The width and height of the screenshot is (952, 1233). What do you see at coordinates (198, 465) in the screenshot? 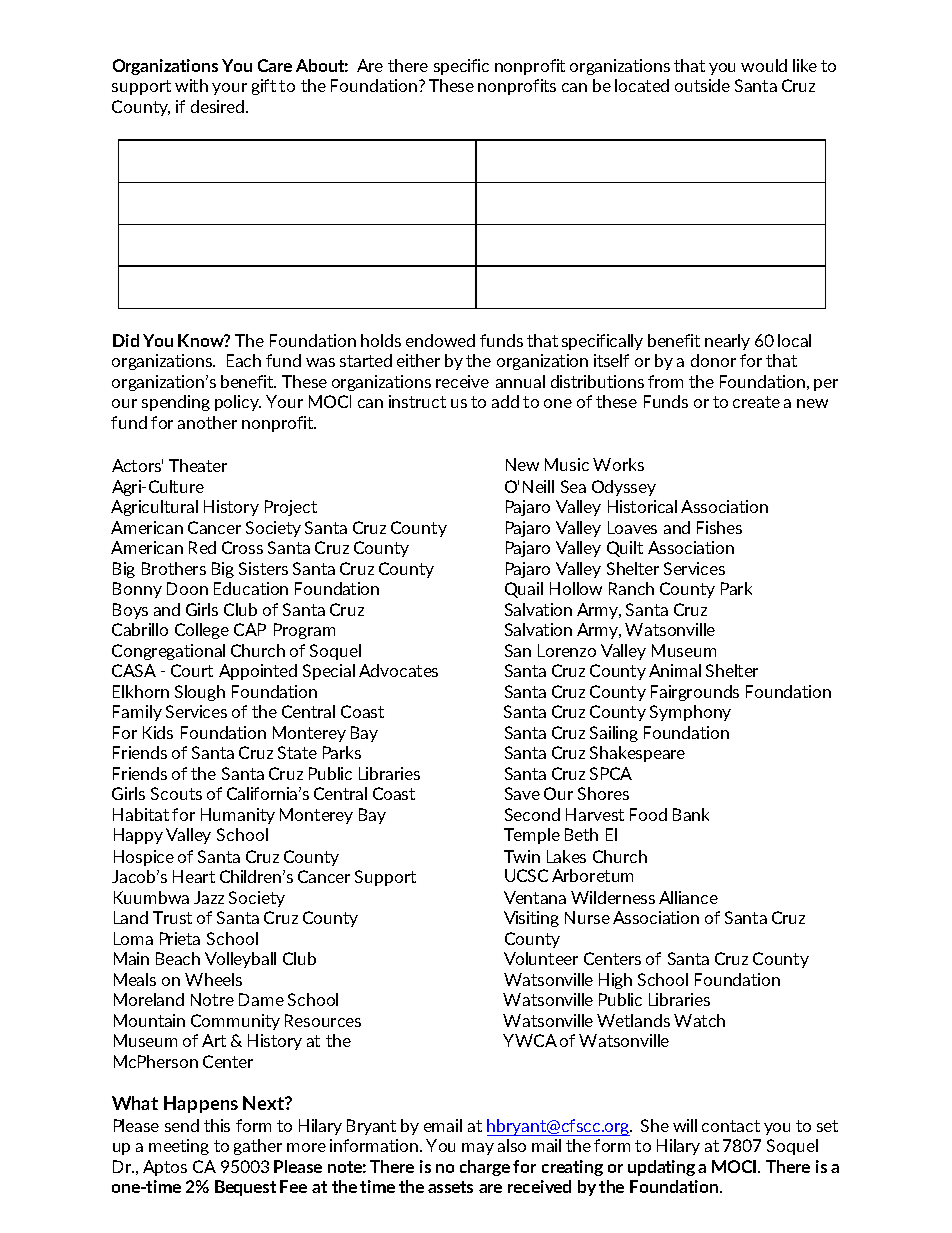
I see `Theater` at bounding box center [198, 465].
